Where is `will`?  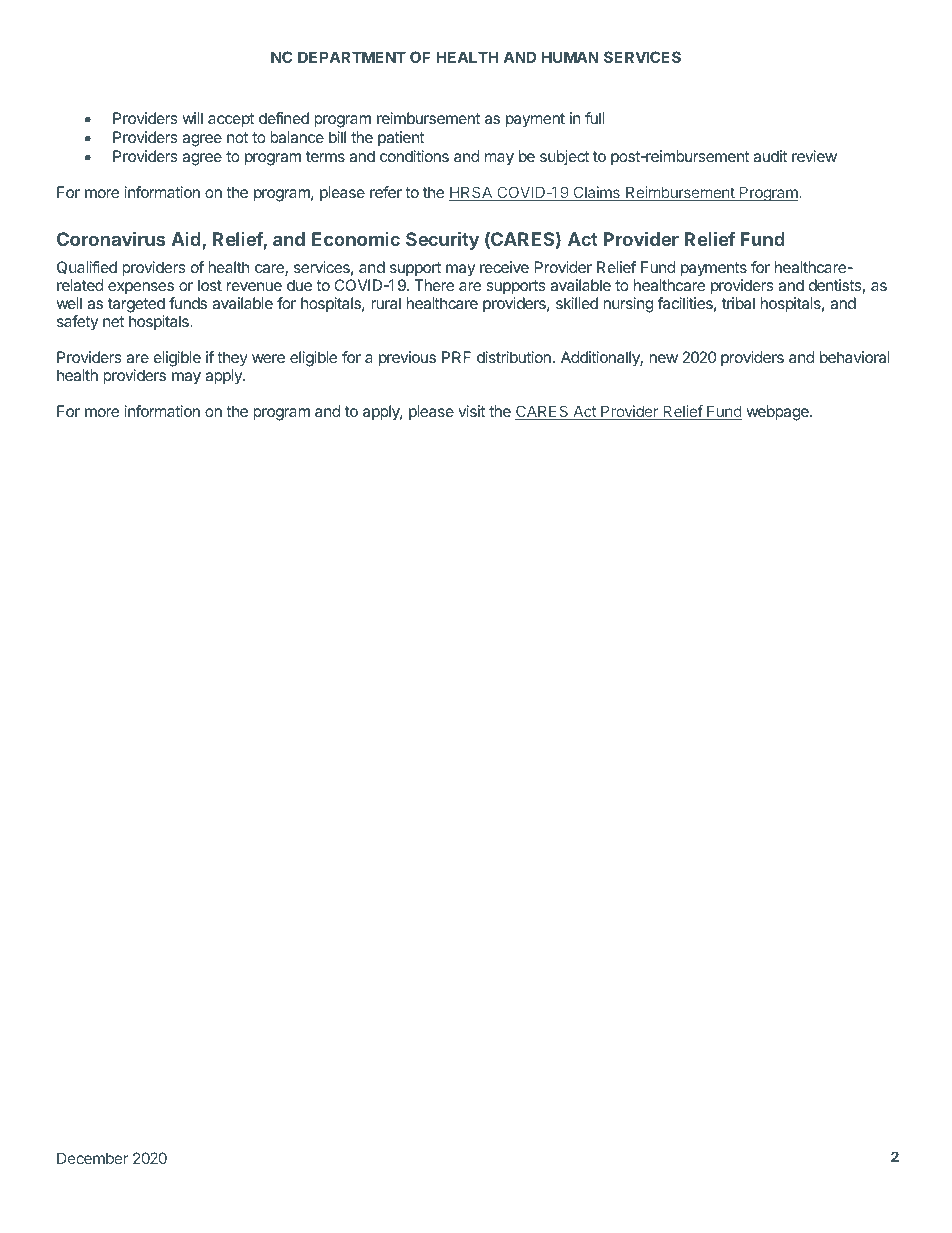 will is located at coordinates (192, 118).
